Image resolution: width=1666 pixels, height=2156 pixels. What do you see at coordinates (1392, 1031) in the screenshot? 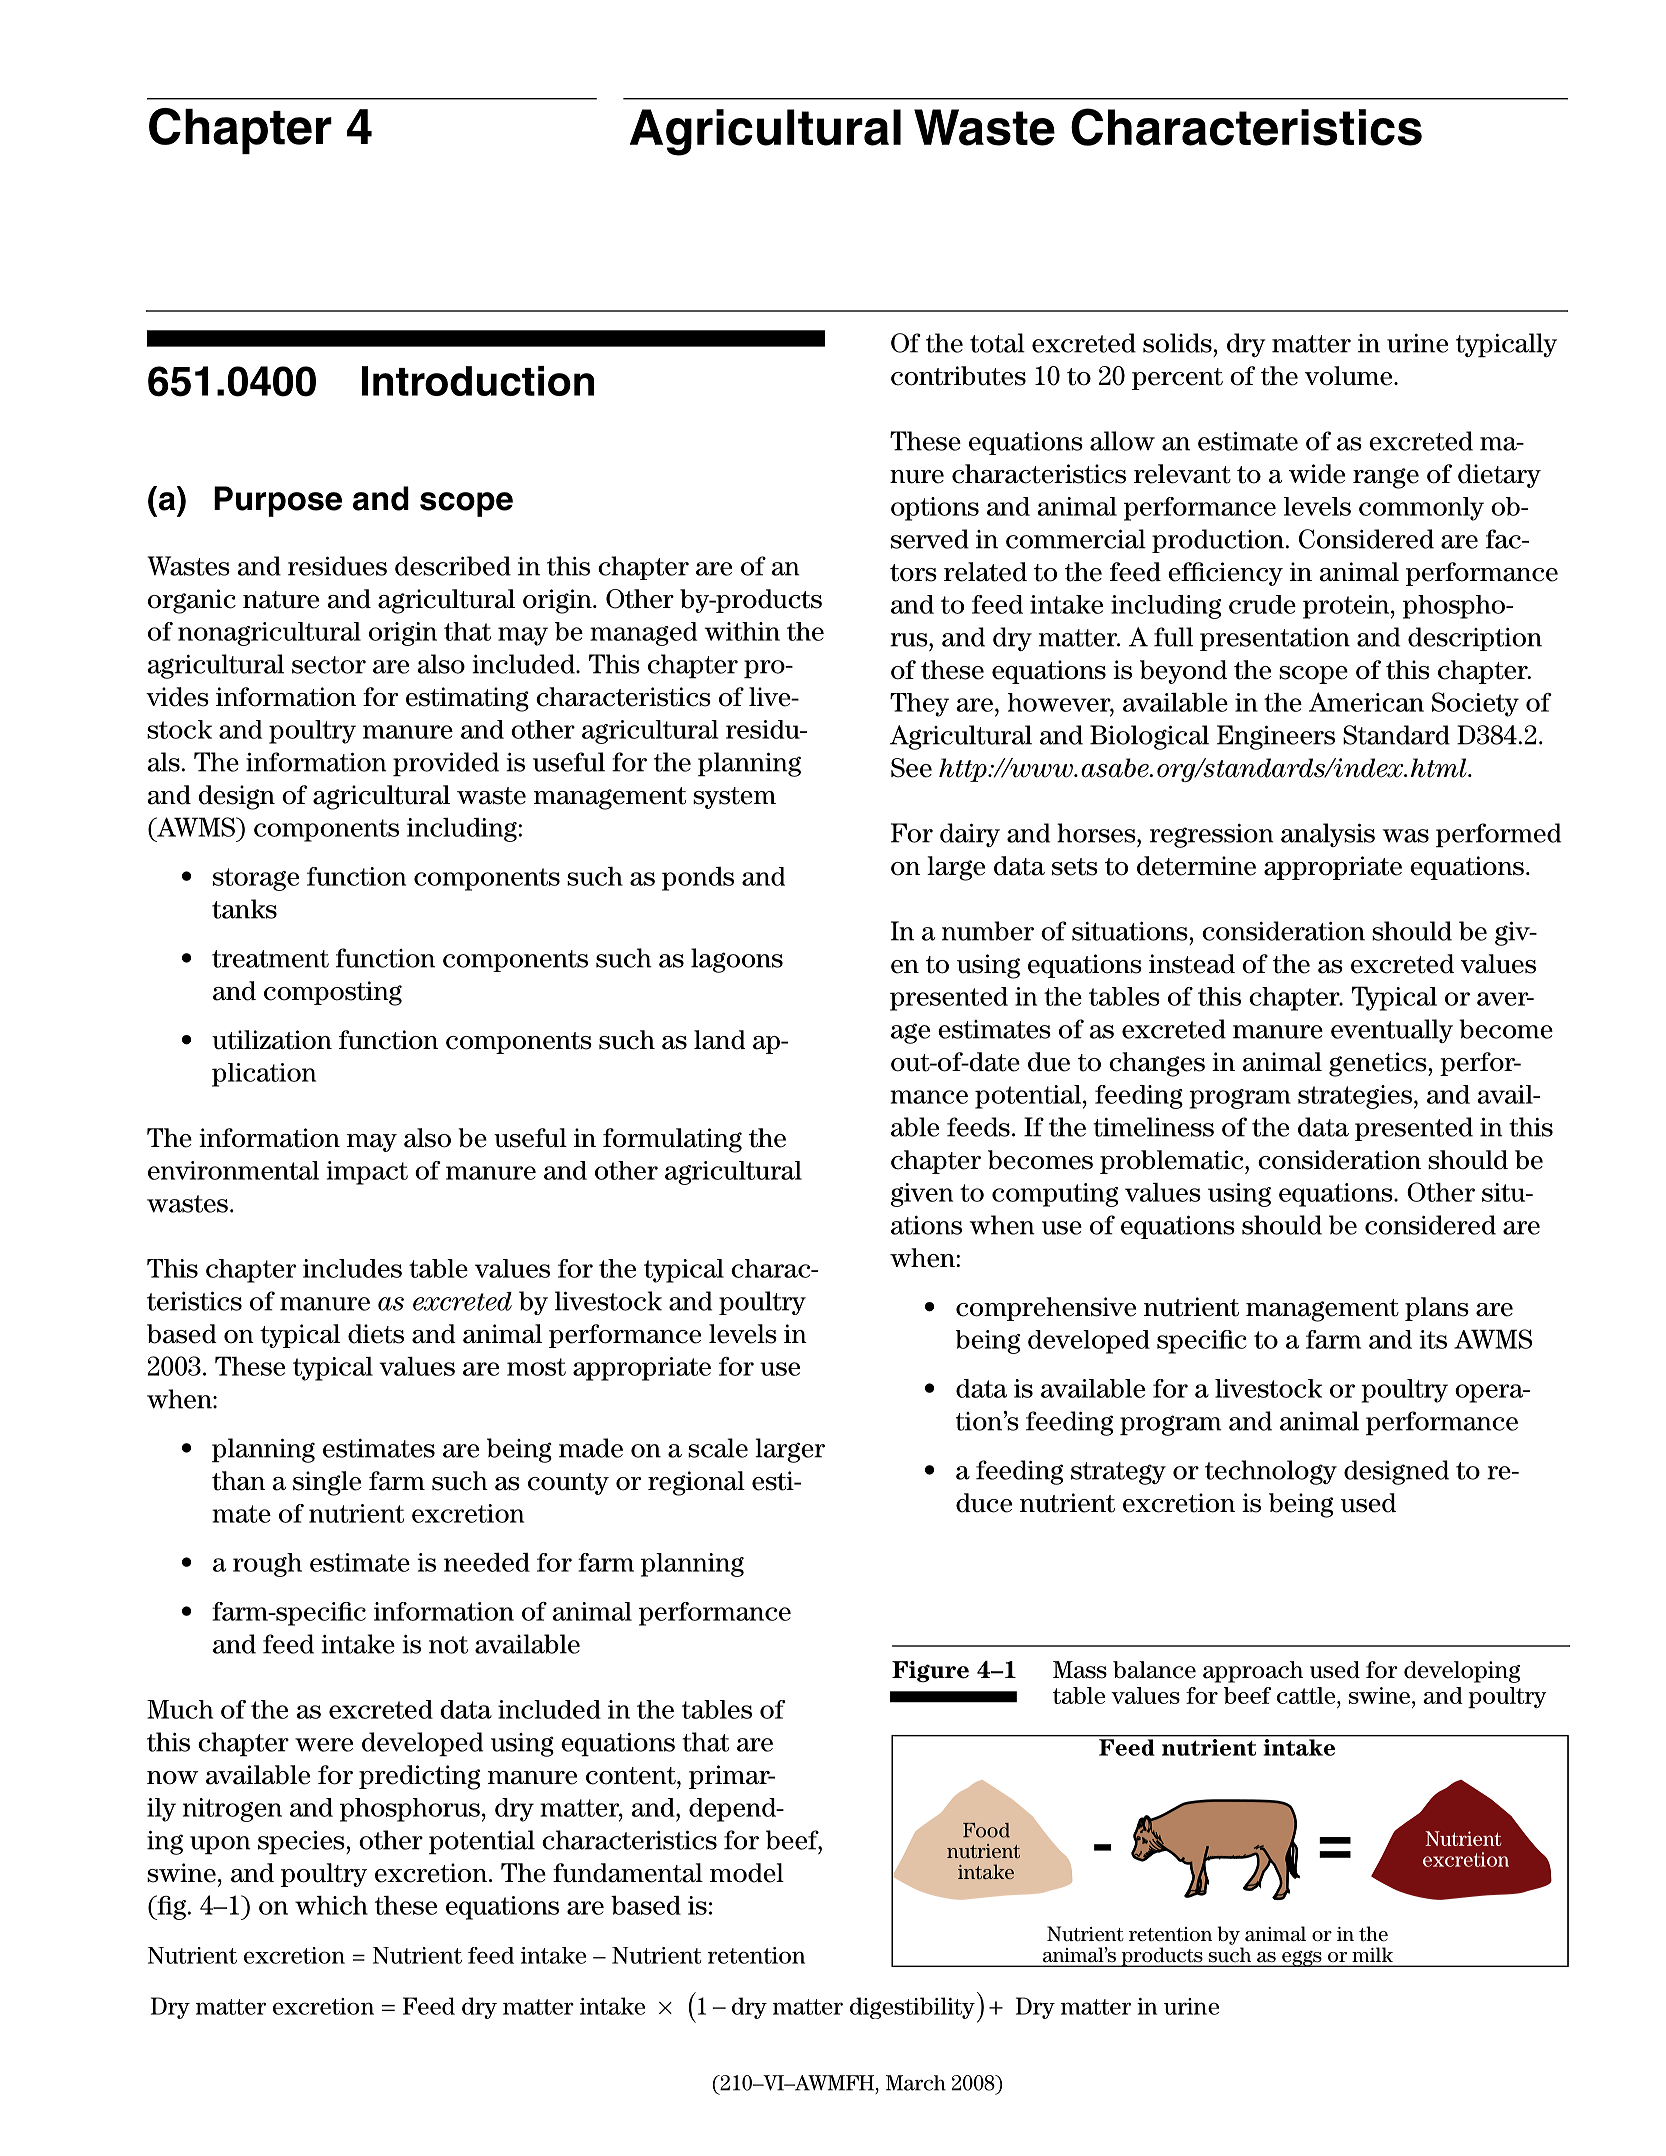
I see `eventually` at bounding box center [1392, 1031].
